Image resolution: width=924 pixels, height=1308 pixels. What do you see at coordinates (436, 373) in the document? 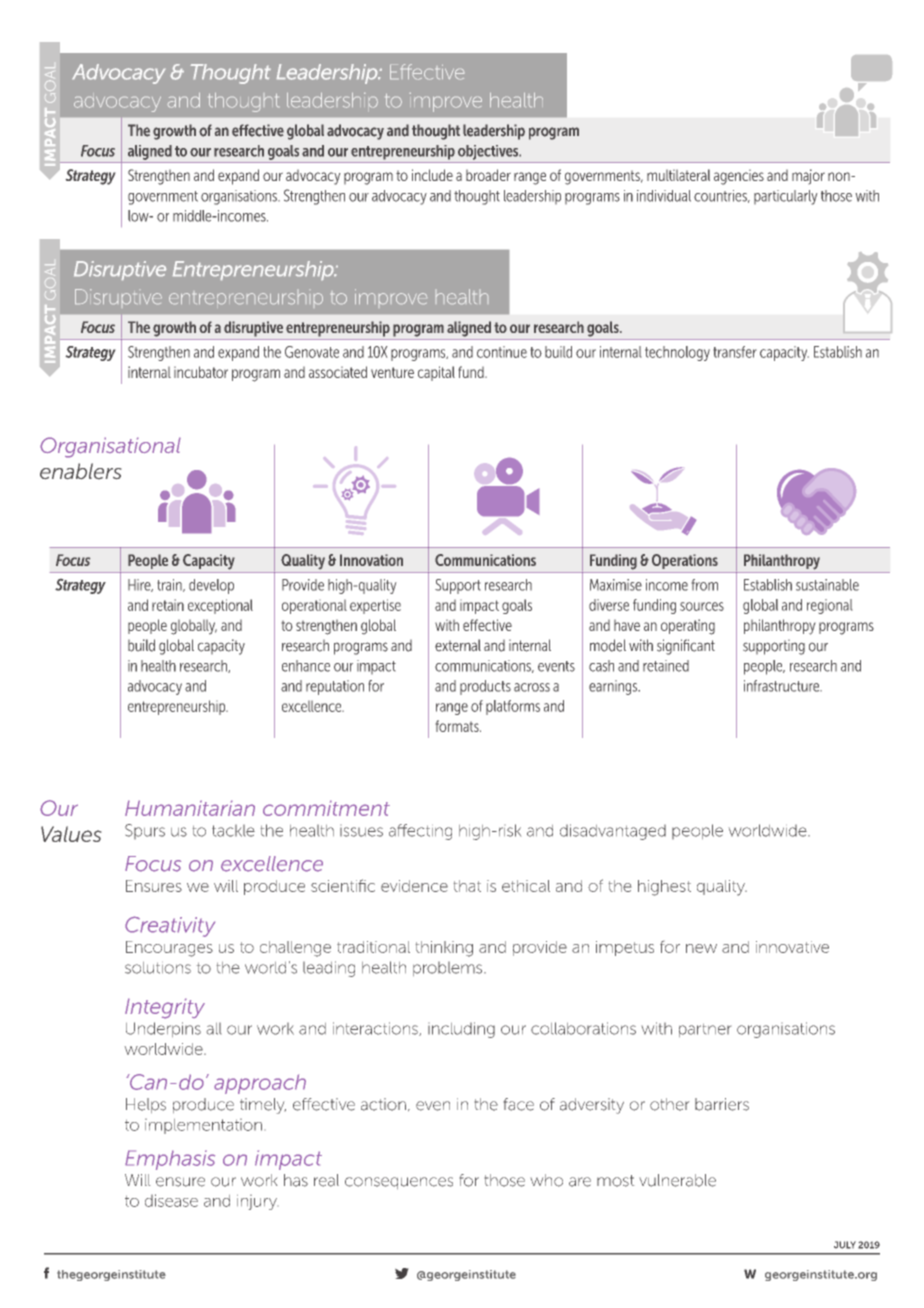
I see `capital` at bounding box center [436, 373].
